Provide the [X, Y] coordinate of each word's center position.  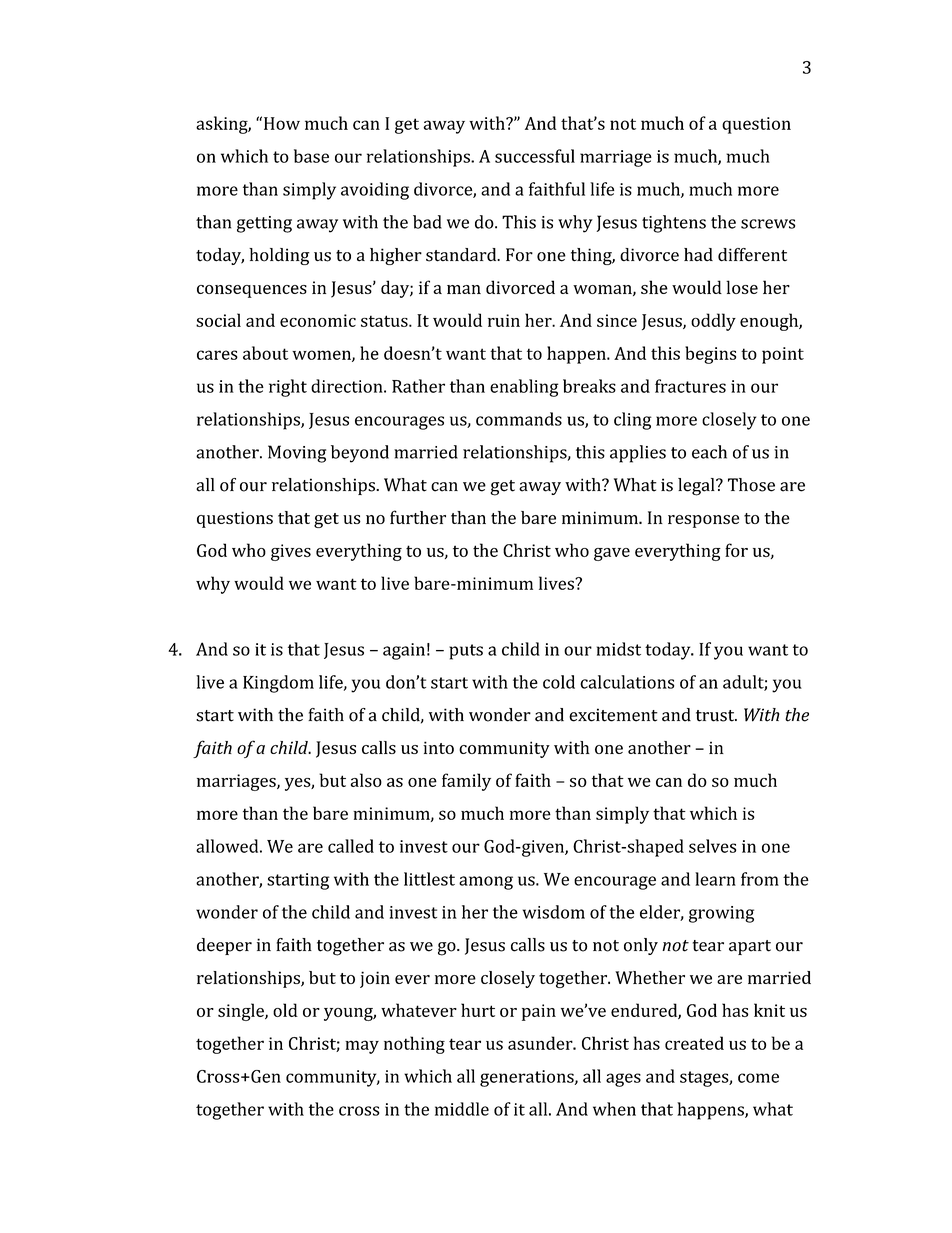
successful [535, 156]
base [311, 156]
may [362, 1047]
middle [462, 1109]
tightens [674, 224]
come [758, 1078]
